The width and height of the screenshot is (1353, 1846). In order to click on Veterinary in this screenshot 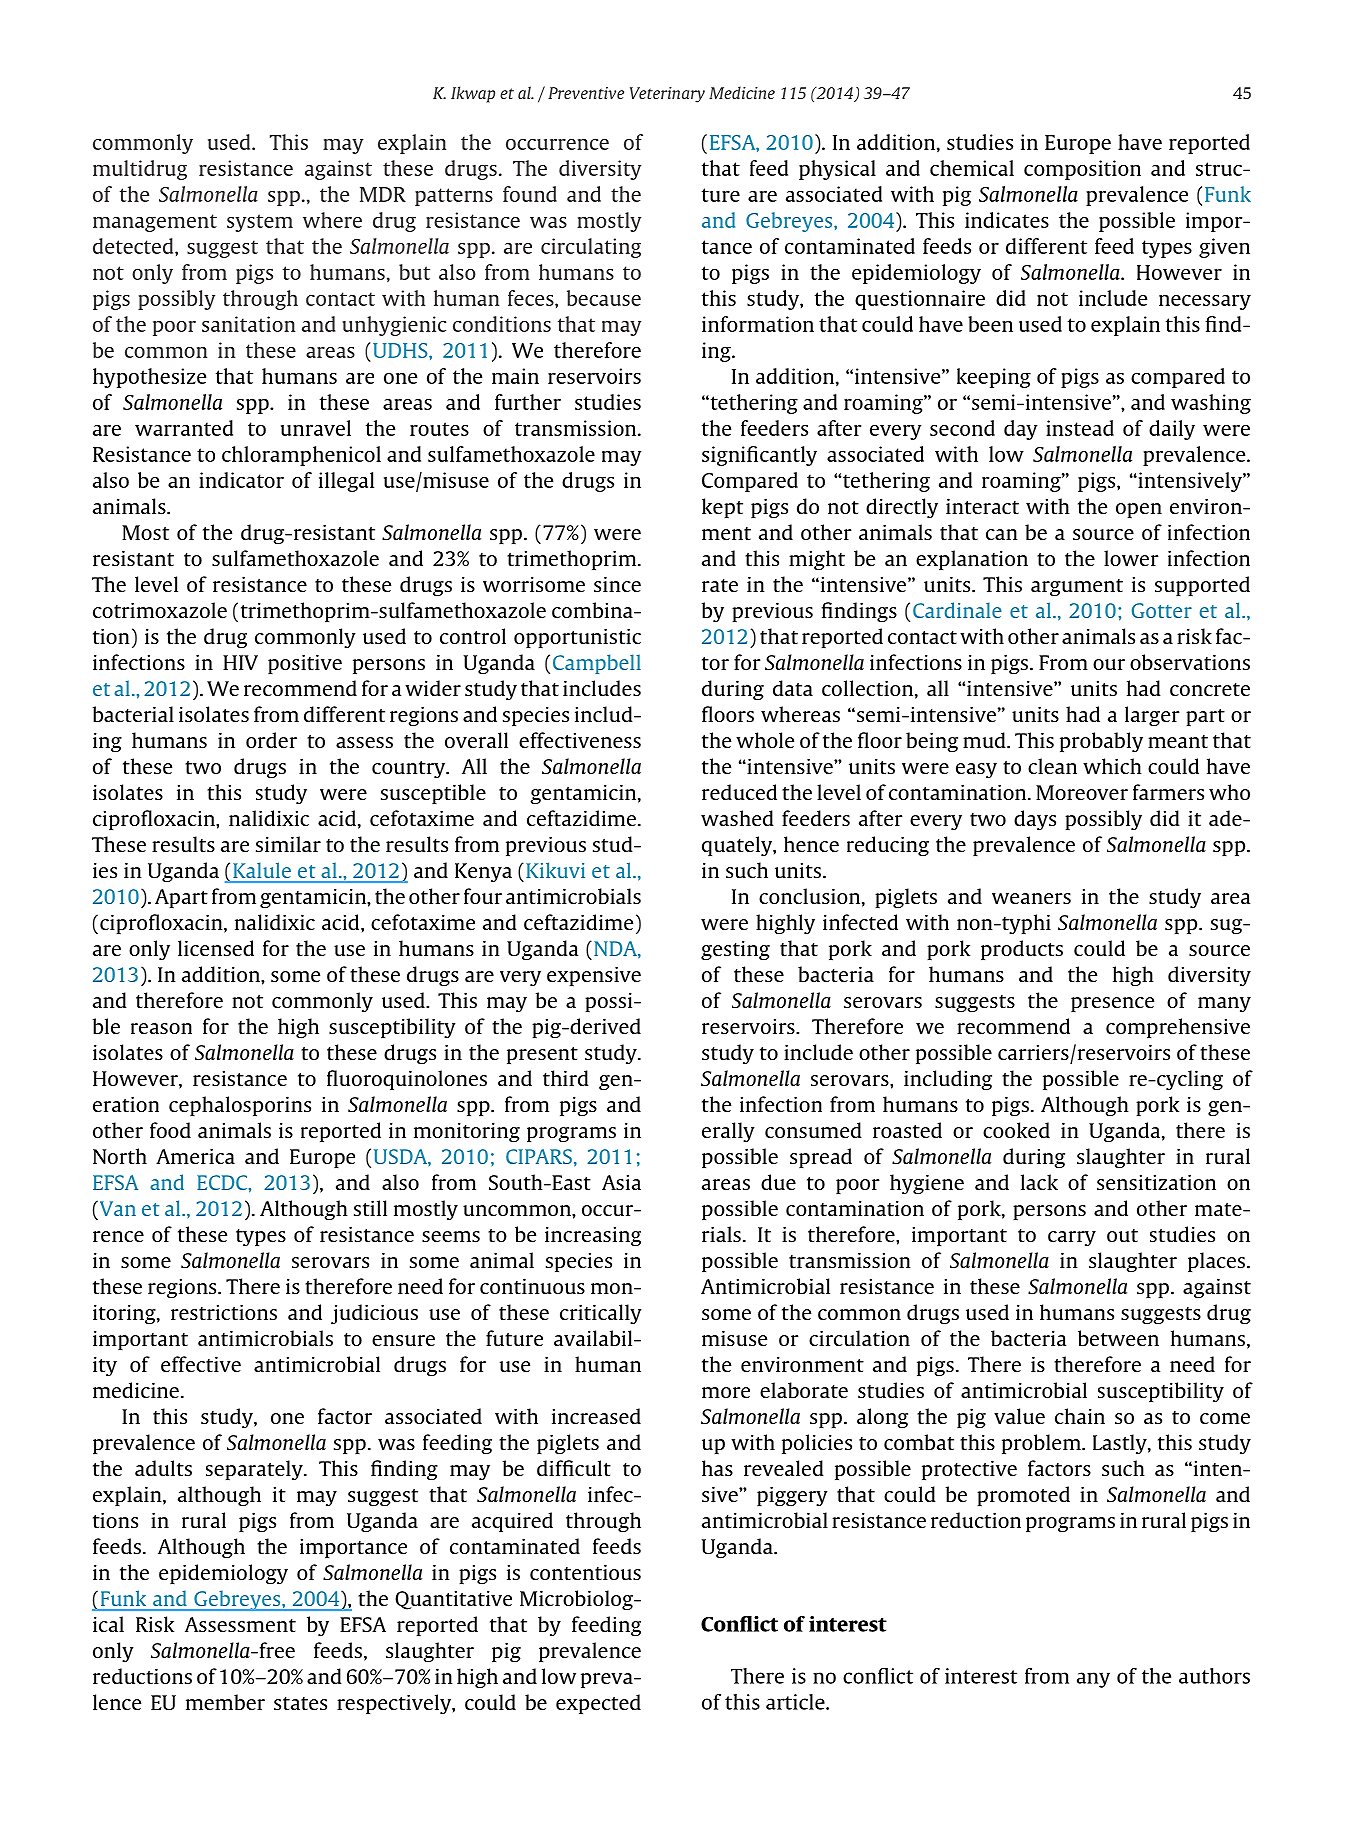, I will do `click(667, 95)`.
